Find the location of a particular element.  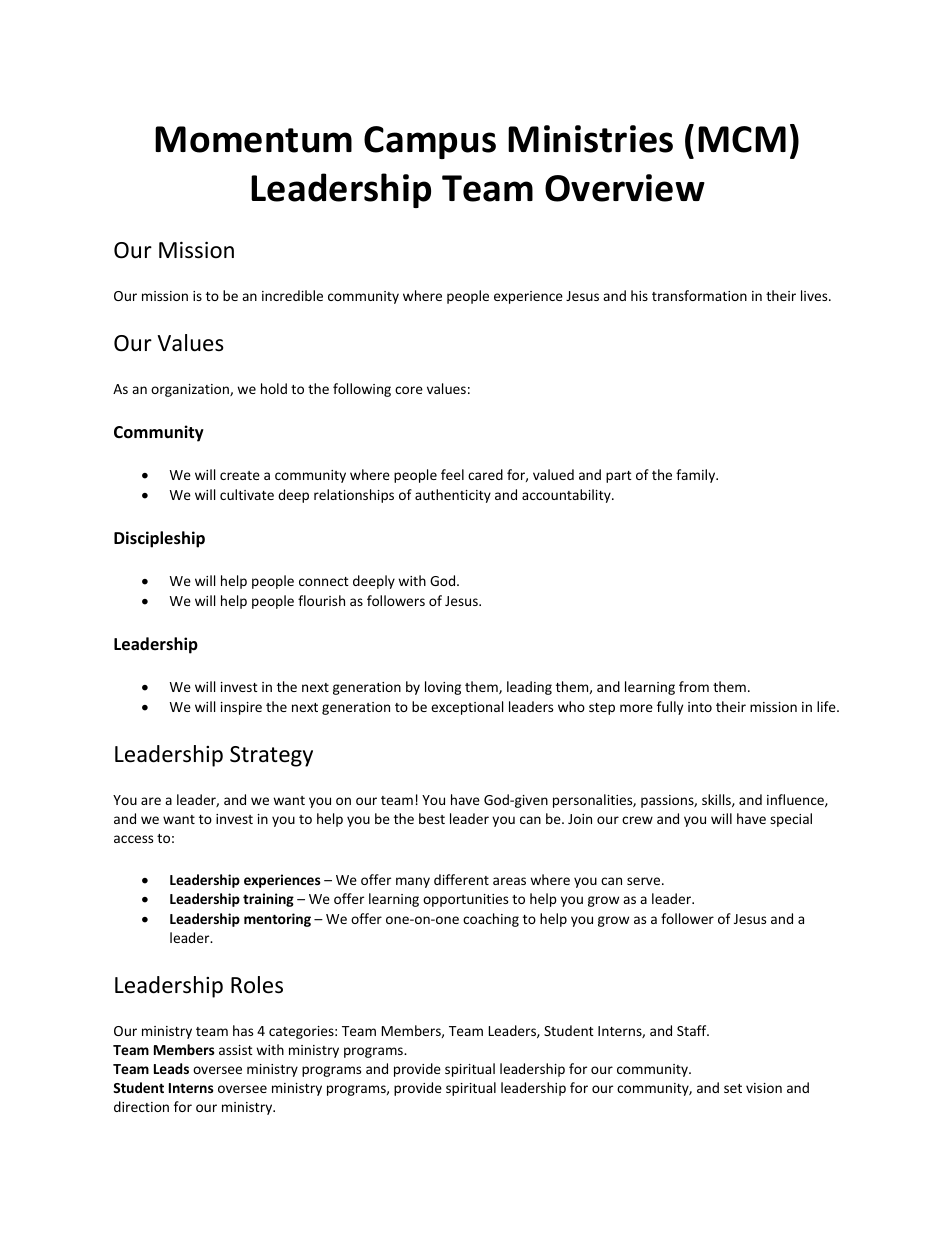

assist is located at coordinates (236, 1050).
